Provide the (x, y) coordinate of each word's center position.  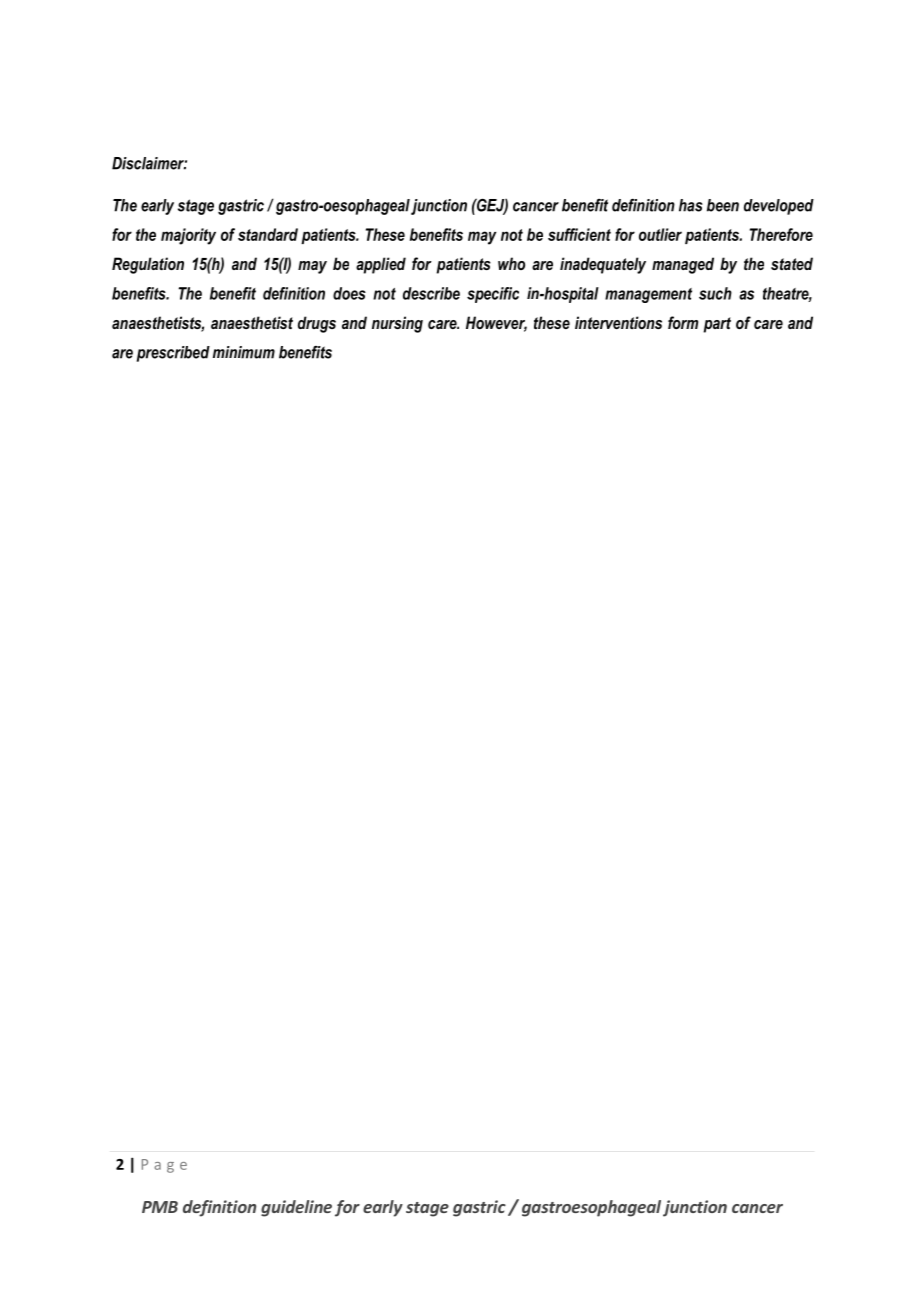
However (496, 324)
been (723, 205)
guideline (296, 1208)
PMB (160, 1207)
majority (188, 236)
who (511, 263)
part (717, 325)
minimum (244, 352)
